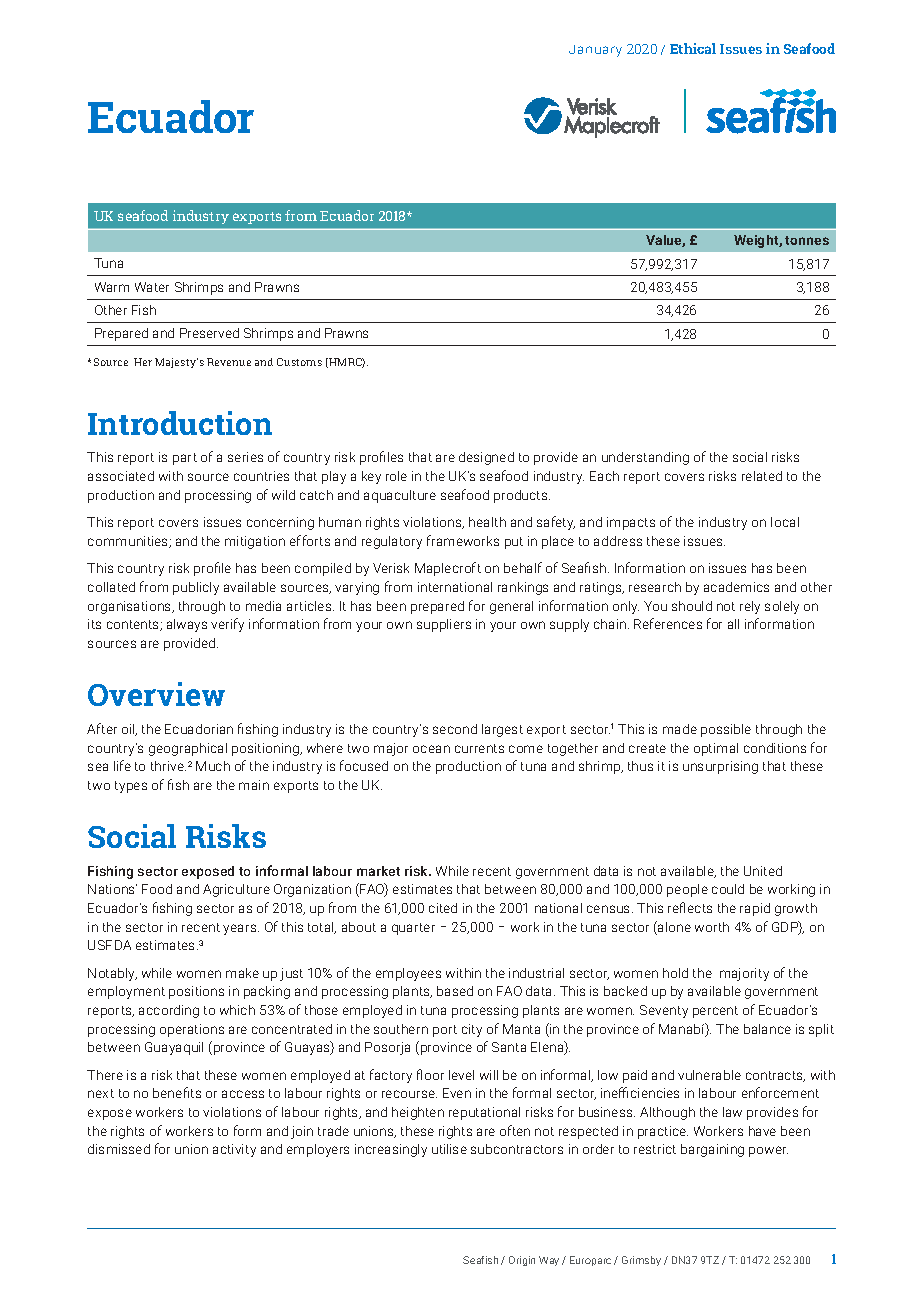 The height and width of the screenshot is (1308, 924). What do you see at coordinates (715, 1012) in the screenshot?
I see `percent` at bounding box center [715, 1012].
